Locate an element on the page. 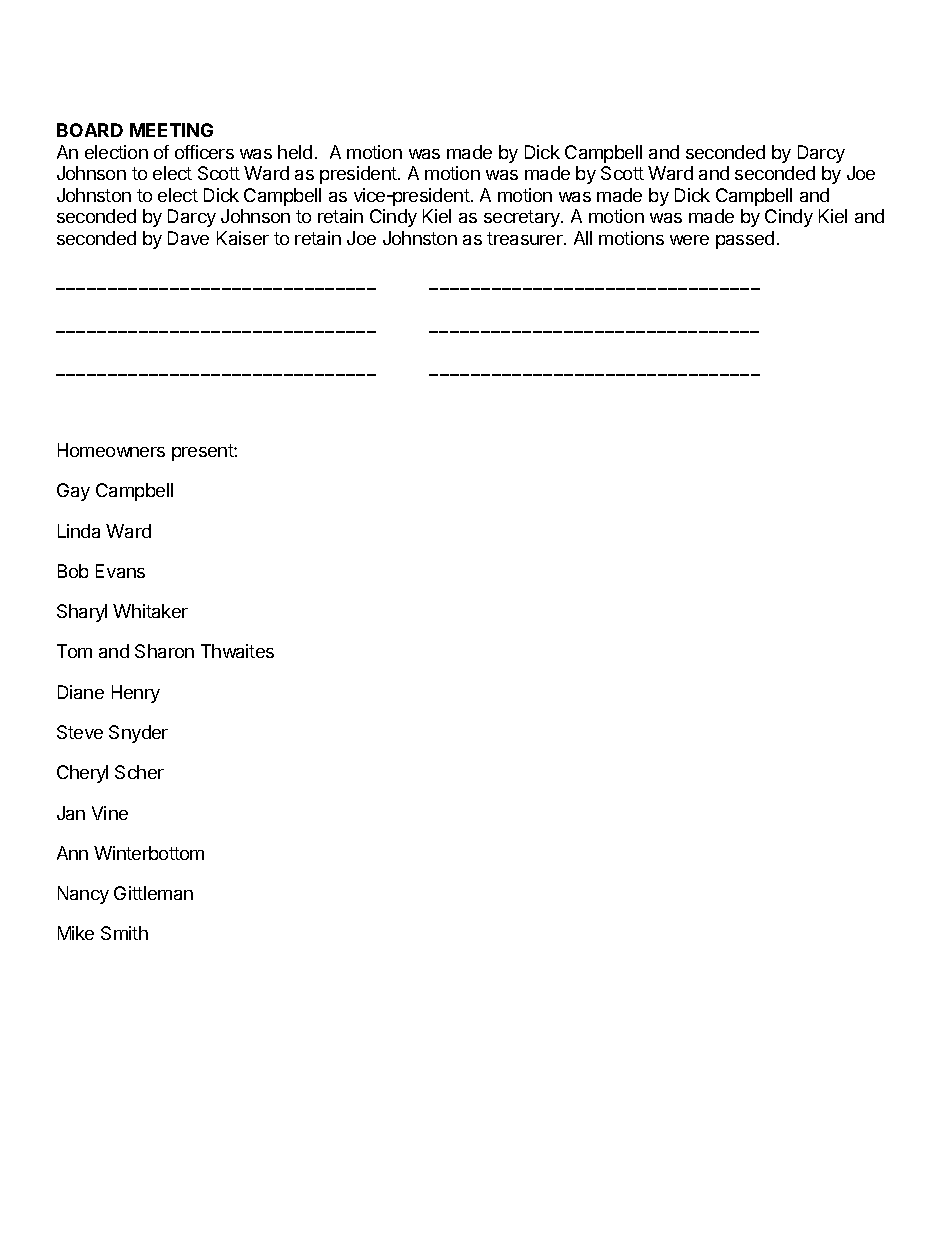  were is located at coordinates (689, 240).
